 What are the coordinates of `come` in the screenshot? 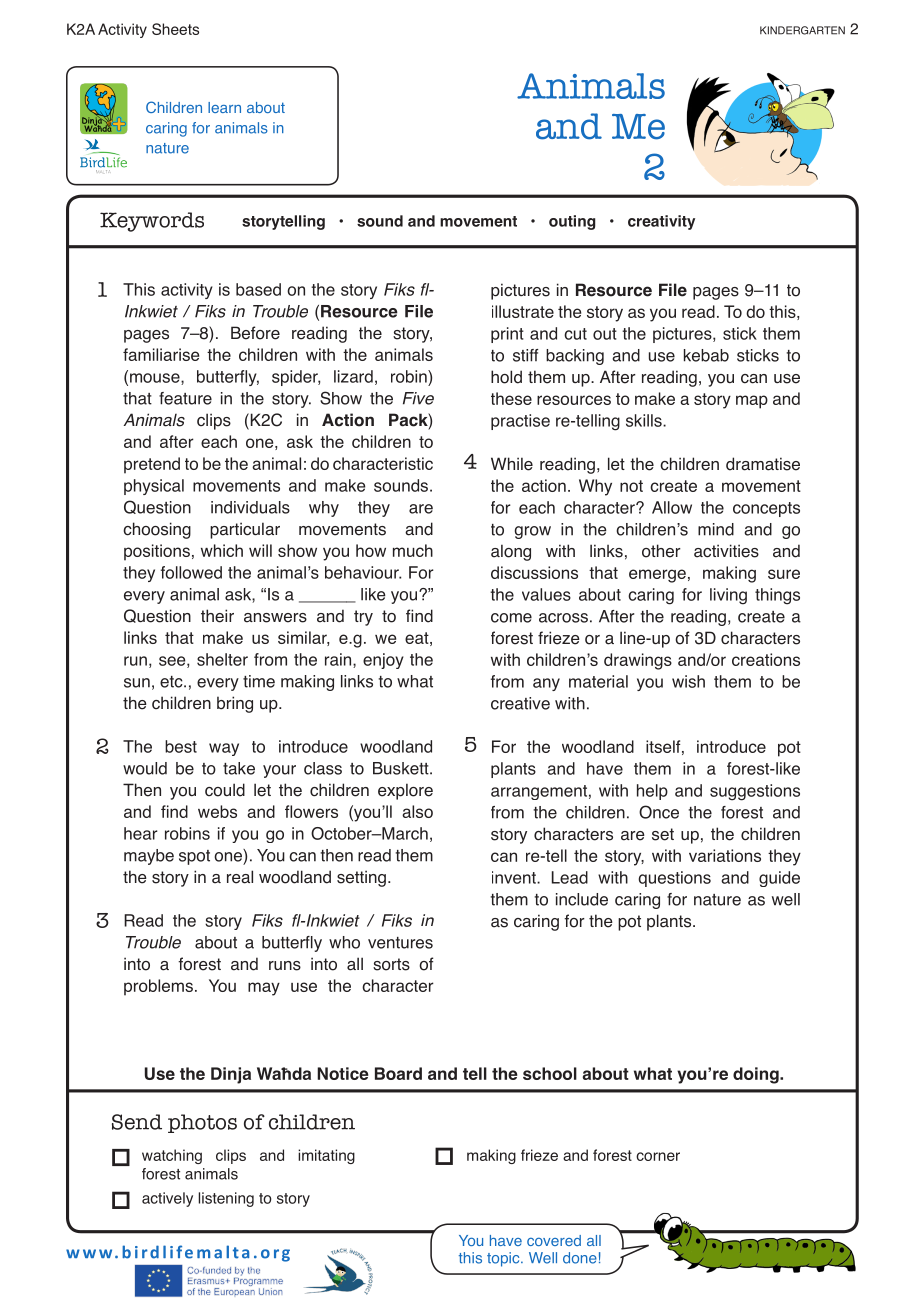 It's located at (511, 618).
